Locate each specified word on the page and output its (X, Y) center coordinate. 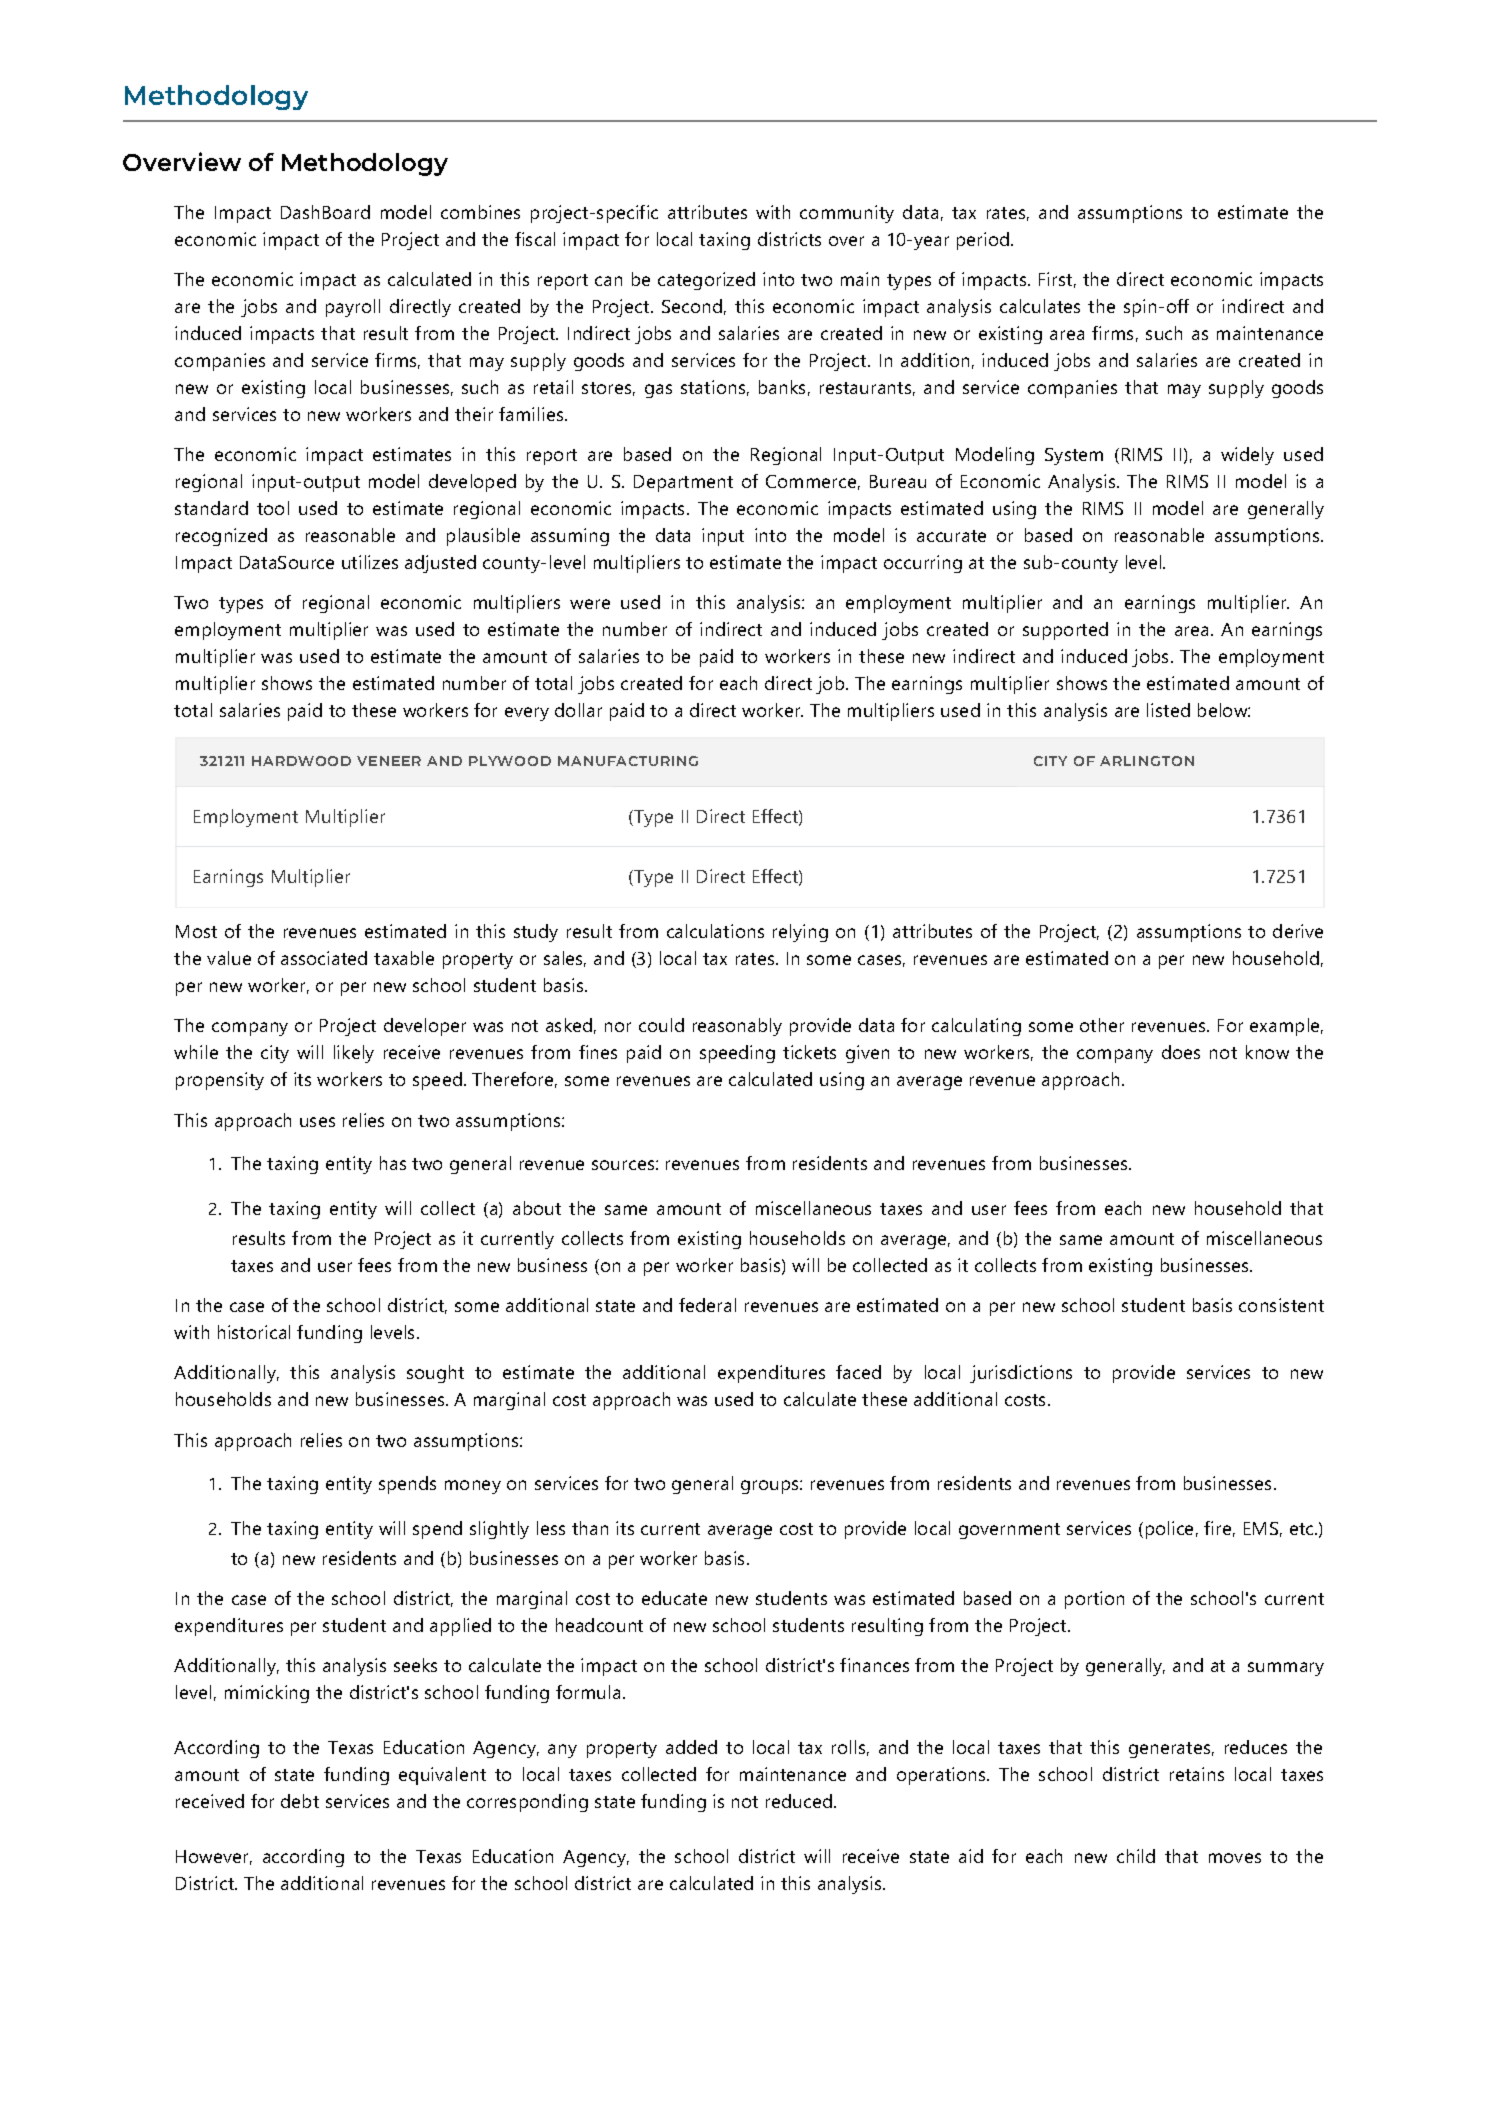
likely (354, 1054)
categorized (706, 281)
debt (300, 1801)
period (984, 241)
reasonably (737, 1027)
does (1181, 1052)
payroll (353, 308)
